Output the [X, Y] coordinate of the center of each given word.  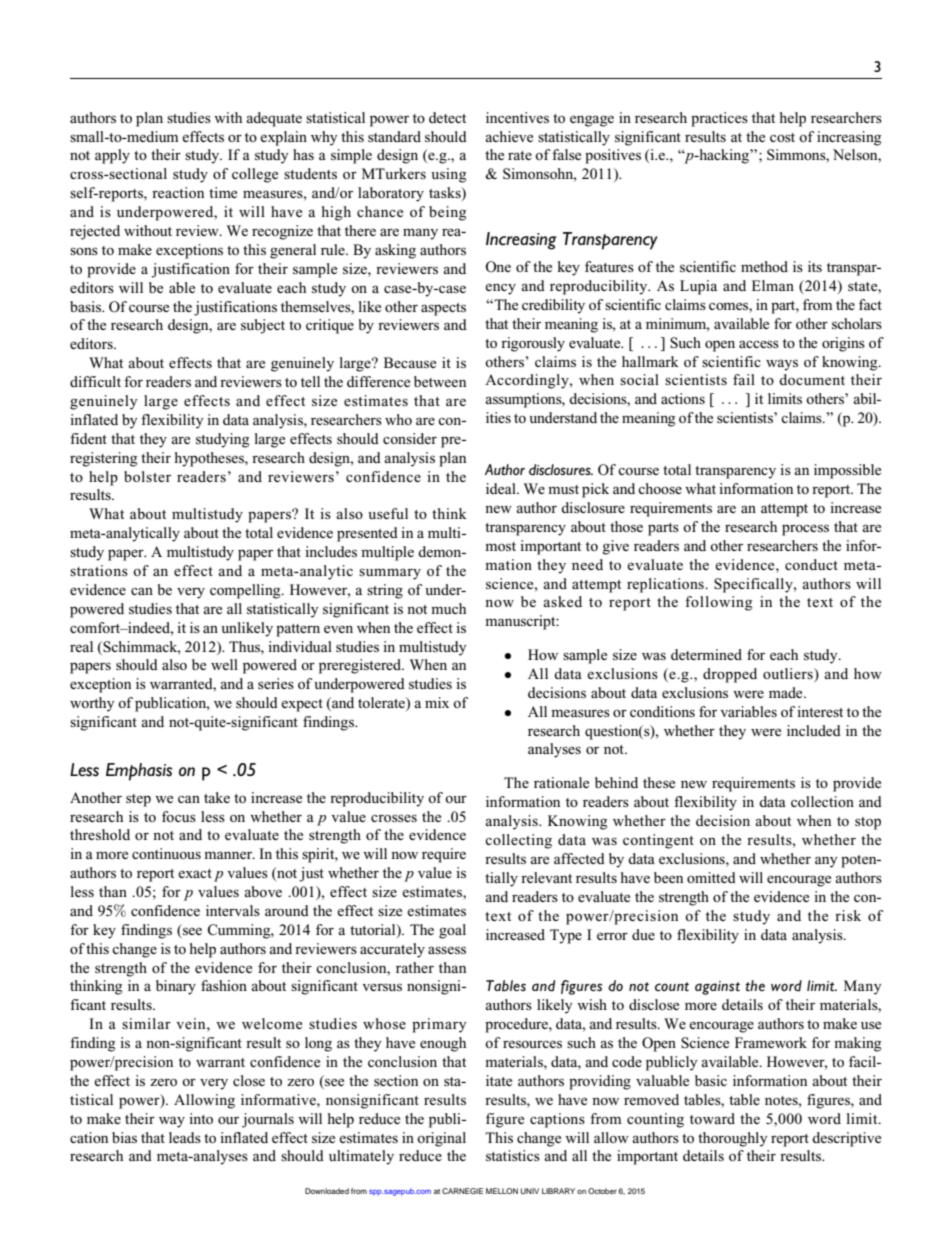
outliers [789, 673]
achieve [509, 136]
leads [185, 1137]
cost [782, 137]
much [448, 608]
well [224, 664]
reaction [178, 192]
